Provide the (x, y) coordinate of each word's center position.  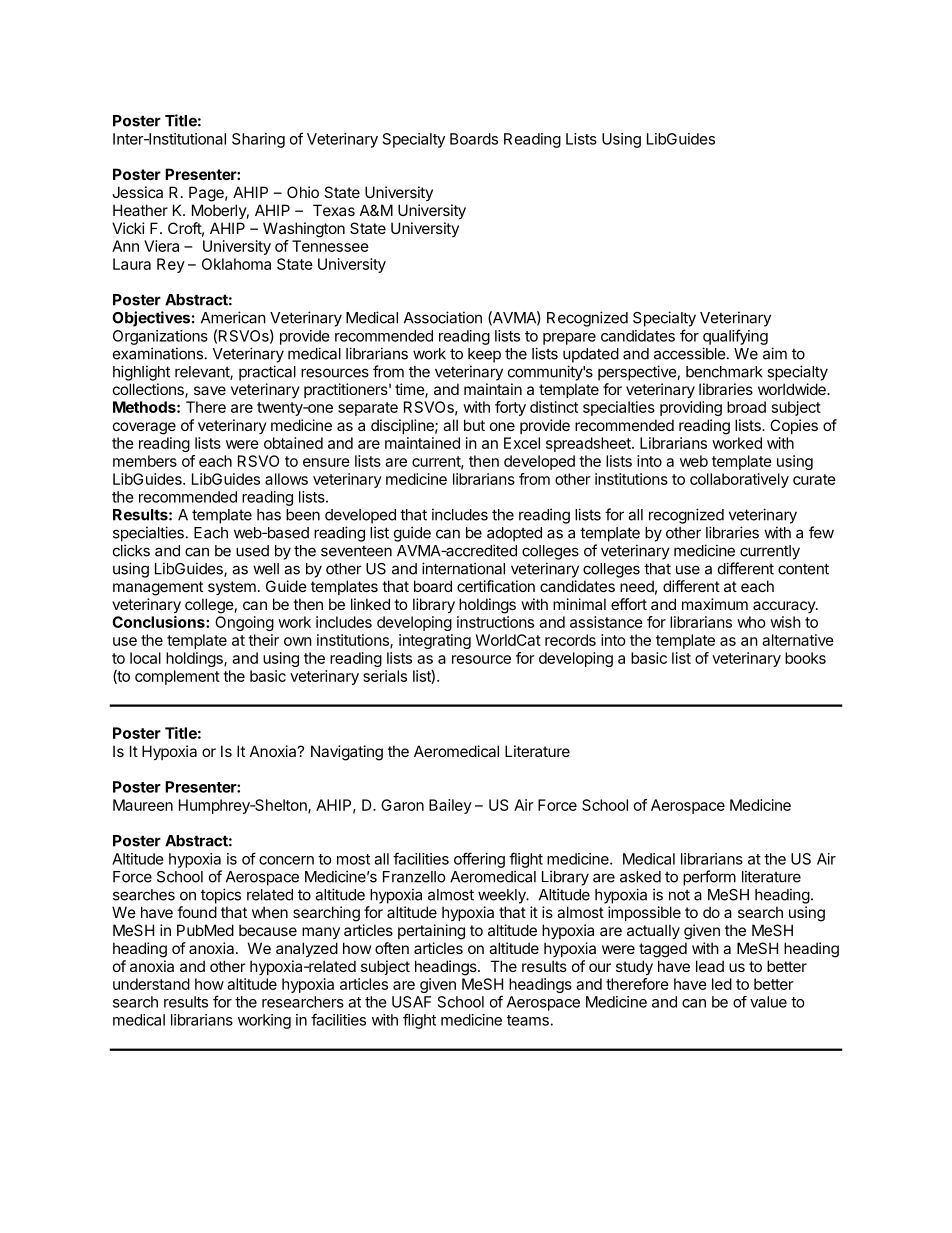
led (722, 984)
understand (151, 984)
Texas (334, 210)
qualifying (735, 337)
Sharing (258, 140)
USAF (411, 1002)
